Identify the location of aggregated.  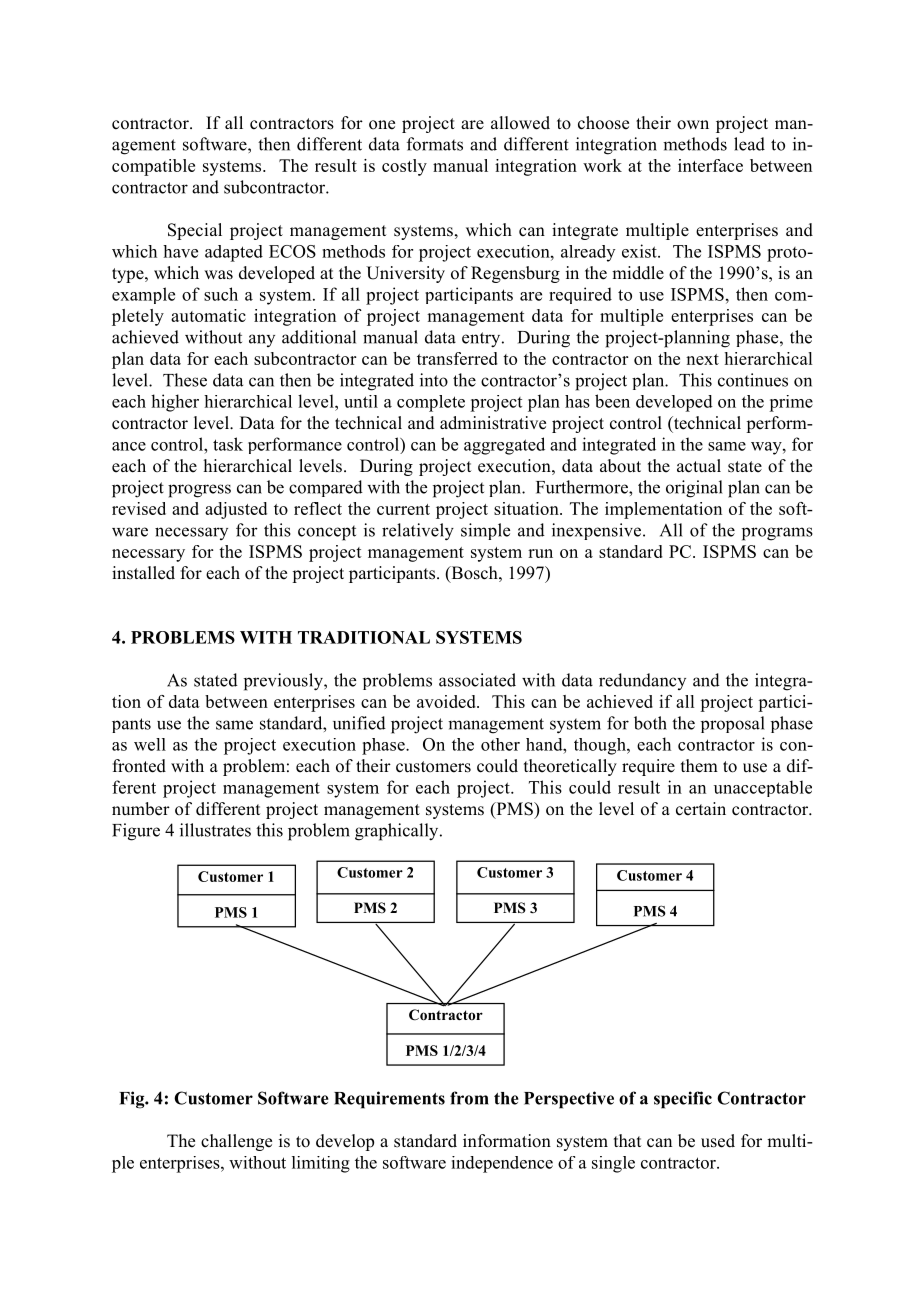
(504, 446).
